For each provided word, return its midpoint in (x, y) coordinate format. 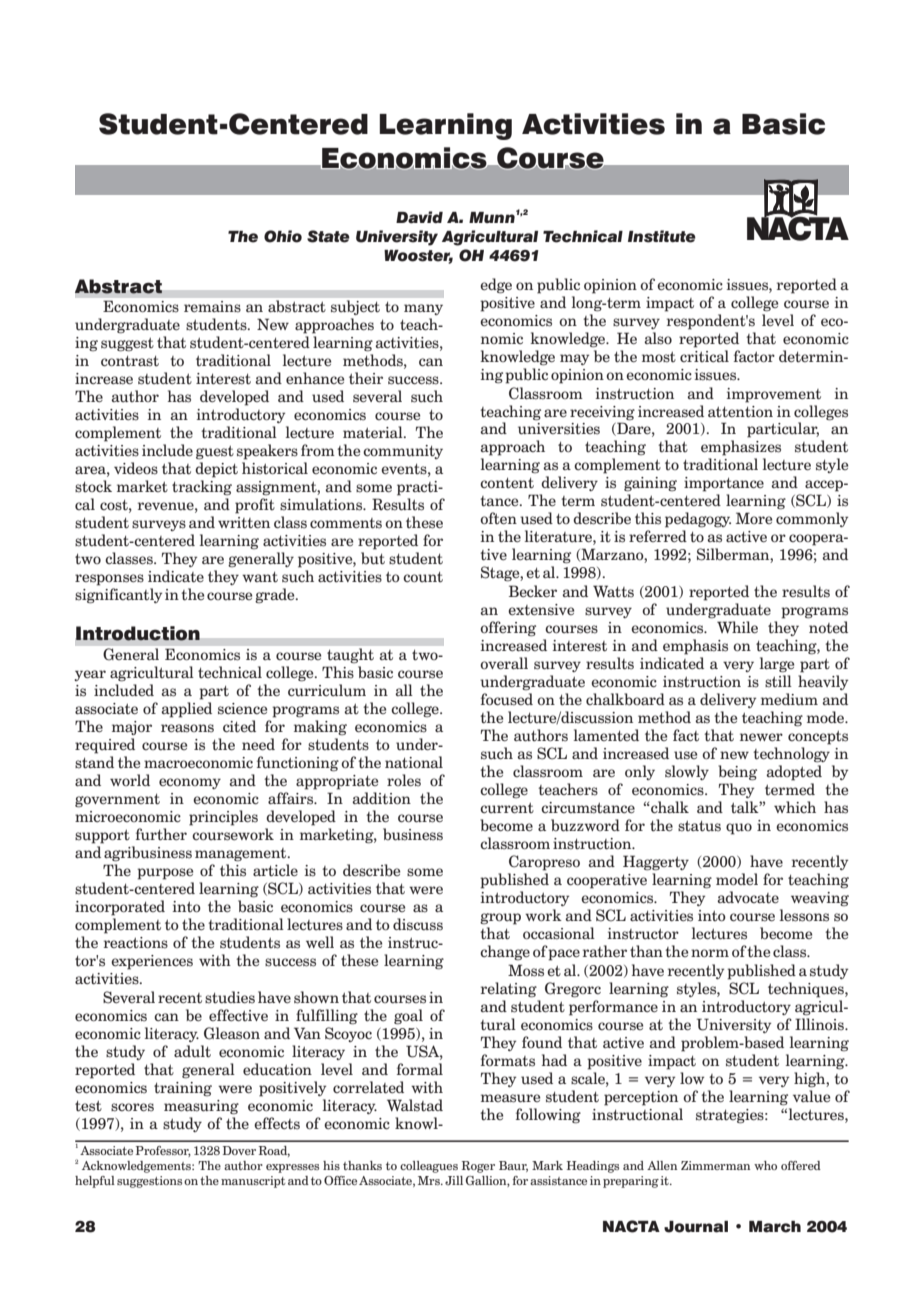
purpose (165, 874)
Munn (493, 216)
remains (212, 307)
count (423, 577)
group (500, 919)
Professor (163, 1151)
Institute (662, 236)
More (754, 518)
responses (109, 580)
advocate (748, 897)
